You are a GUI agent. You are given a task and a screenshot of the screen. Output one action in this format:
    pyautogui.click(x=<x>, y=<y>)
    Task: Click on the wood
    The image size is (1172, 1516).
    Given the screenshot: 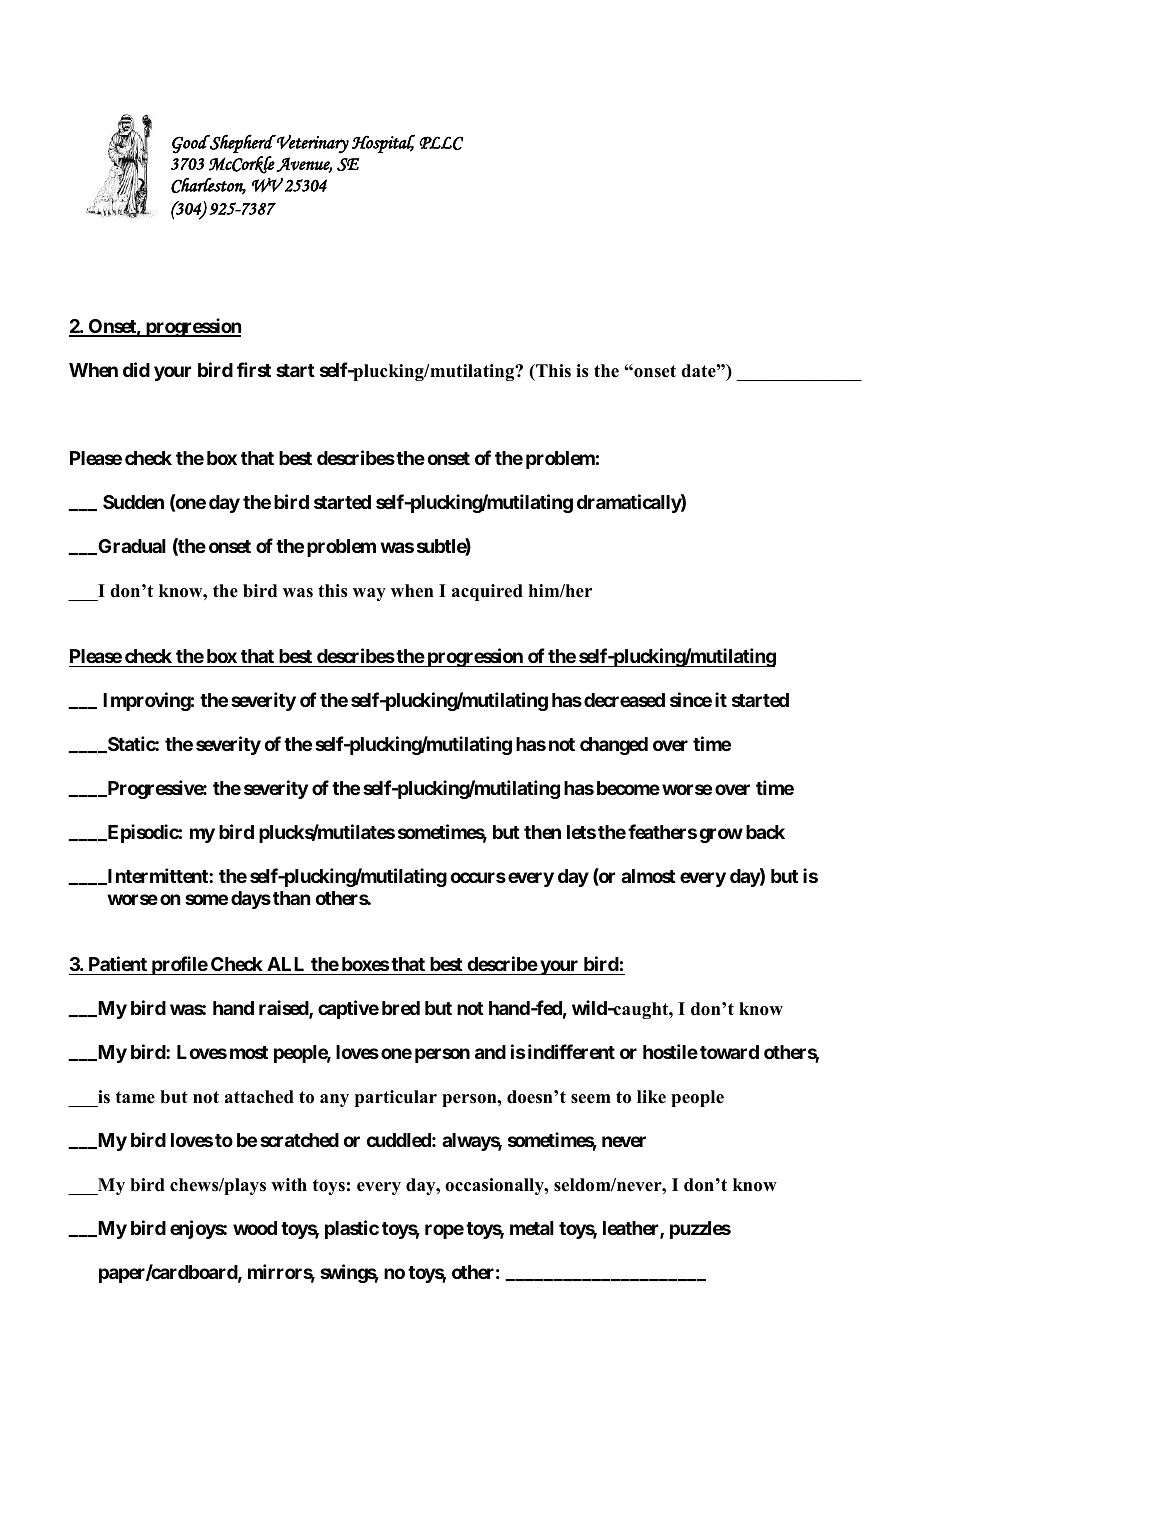 What is the action you would take?
    pyautogui.click(x=255, y=1228)
